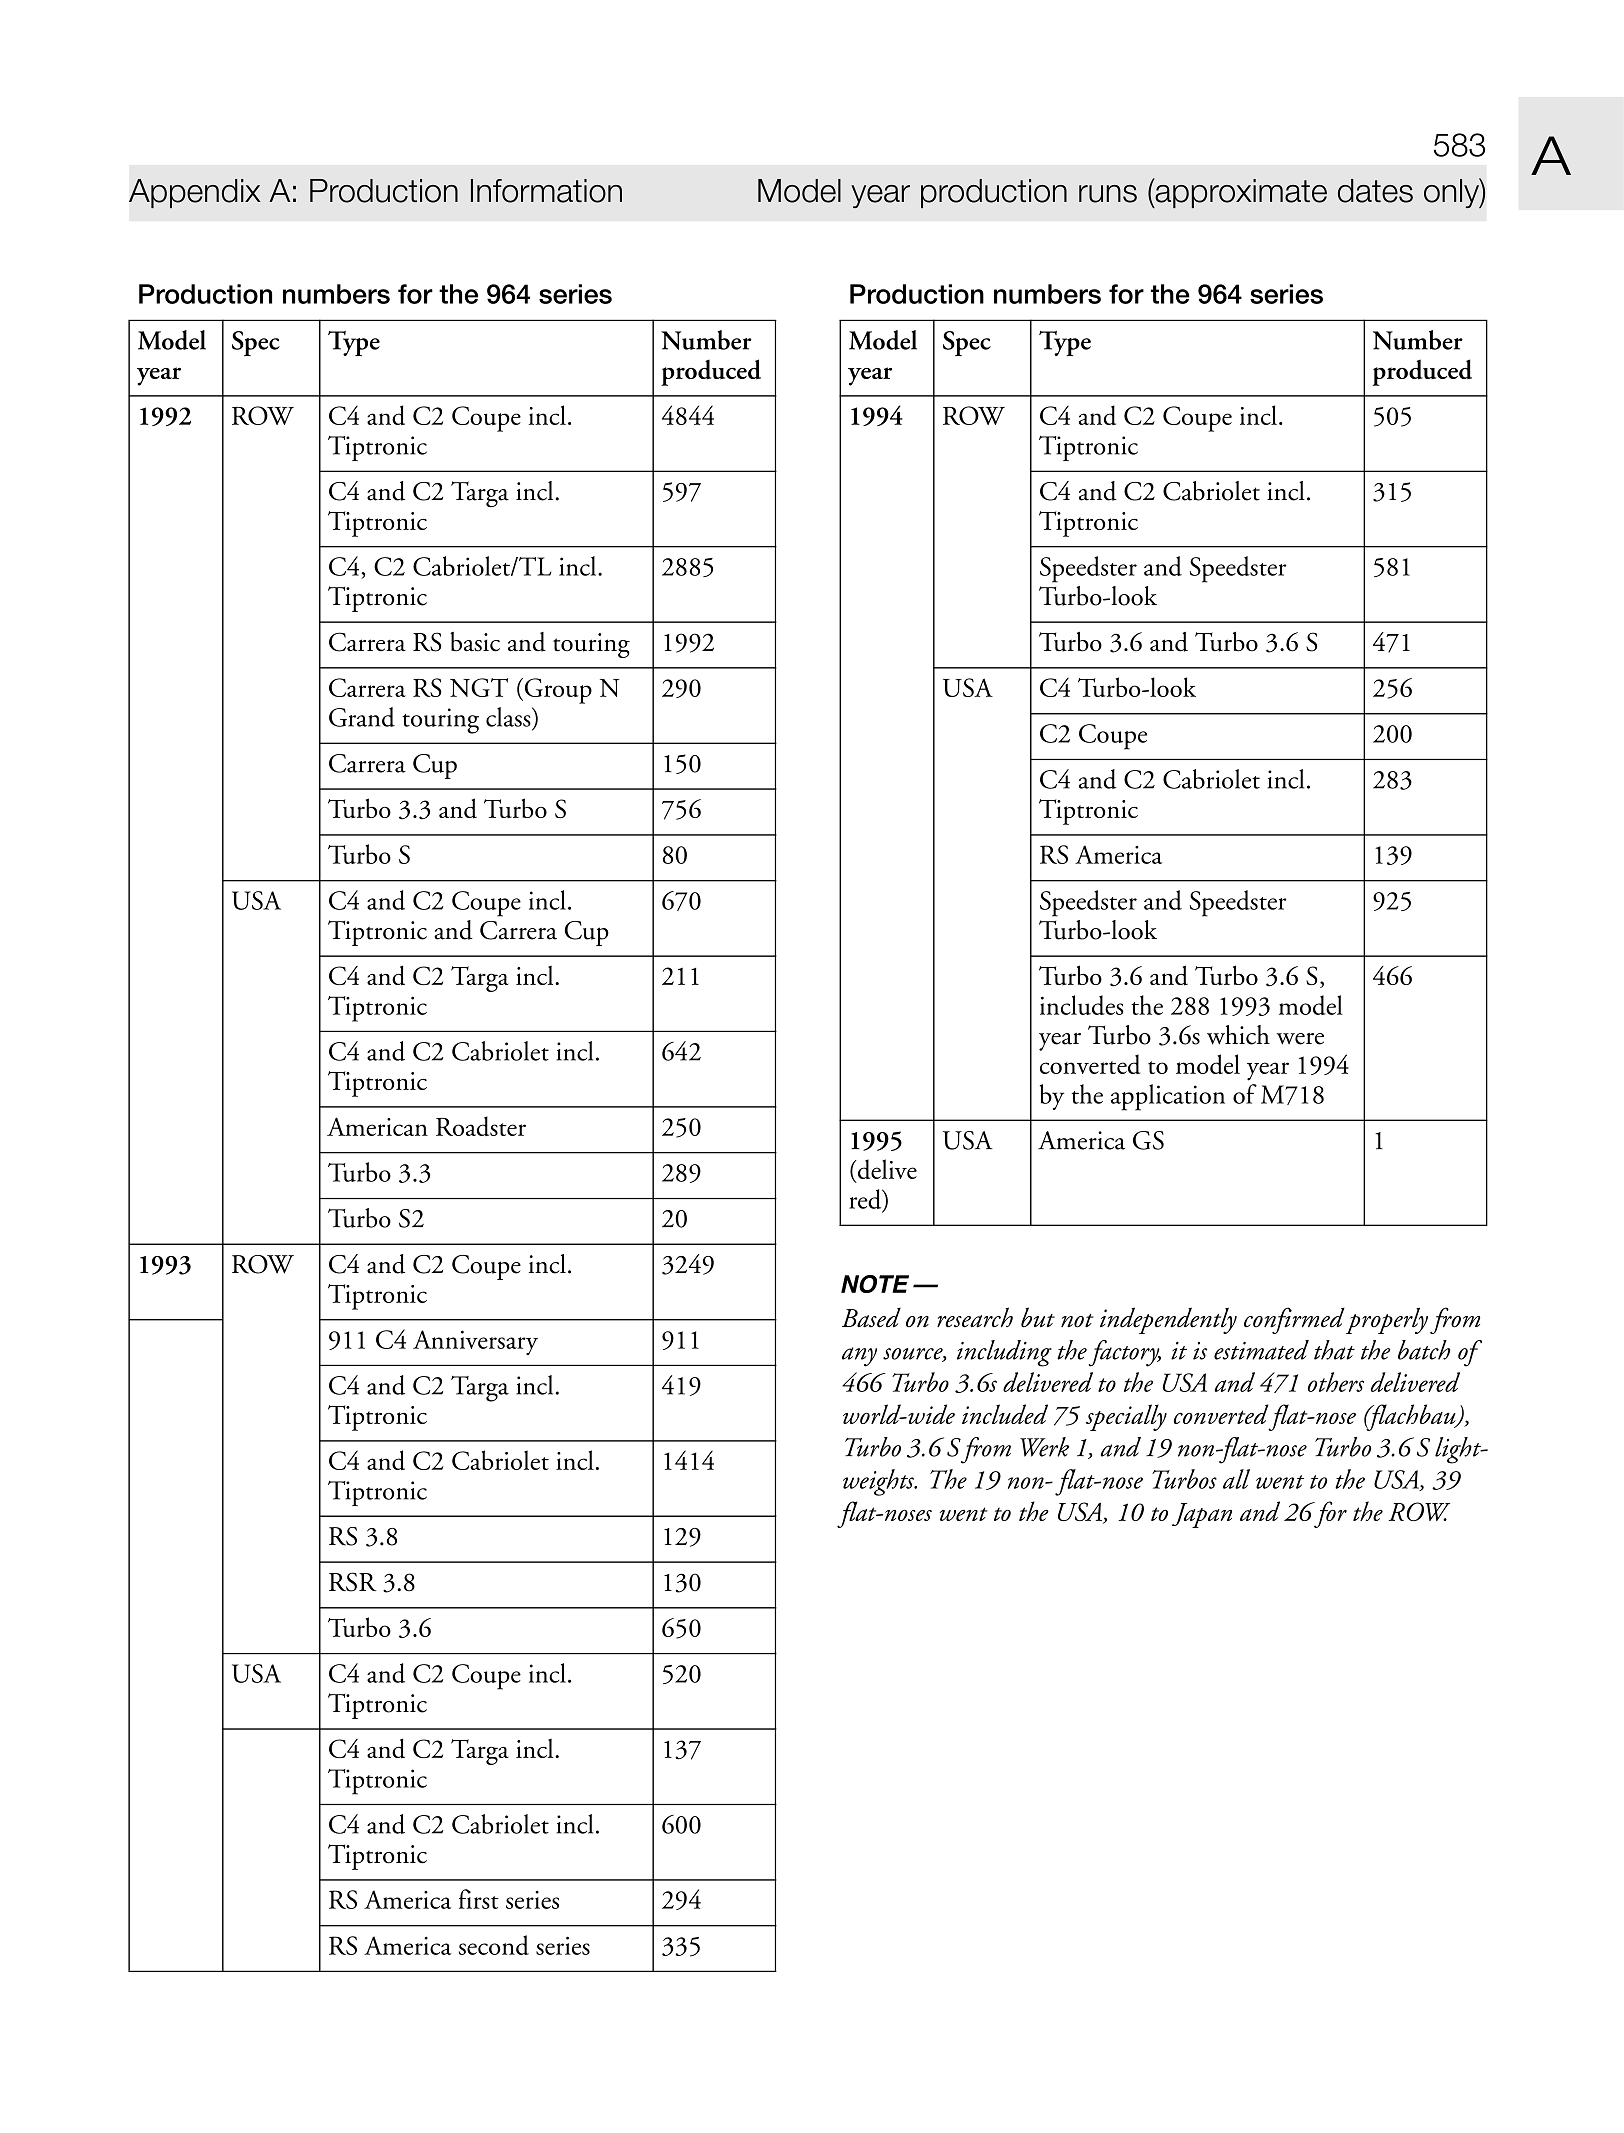  What do you see at coordinates (481, 1126) in the document?
I see `Roadster` at bounding box center [481, 1126].
